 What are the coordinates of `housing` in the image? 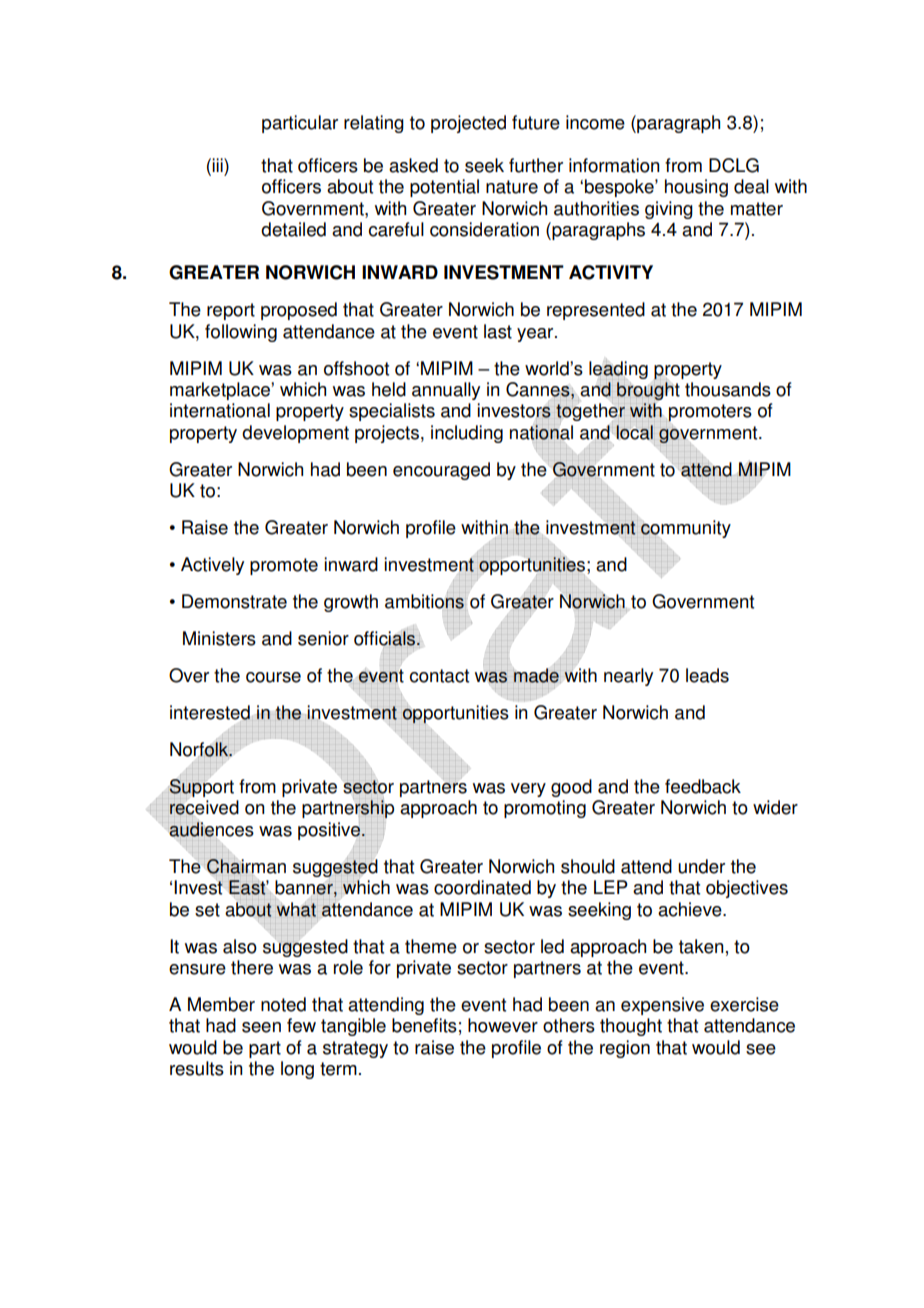 It's located at (696, 188).
